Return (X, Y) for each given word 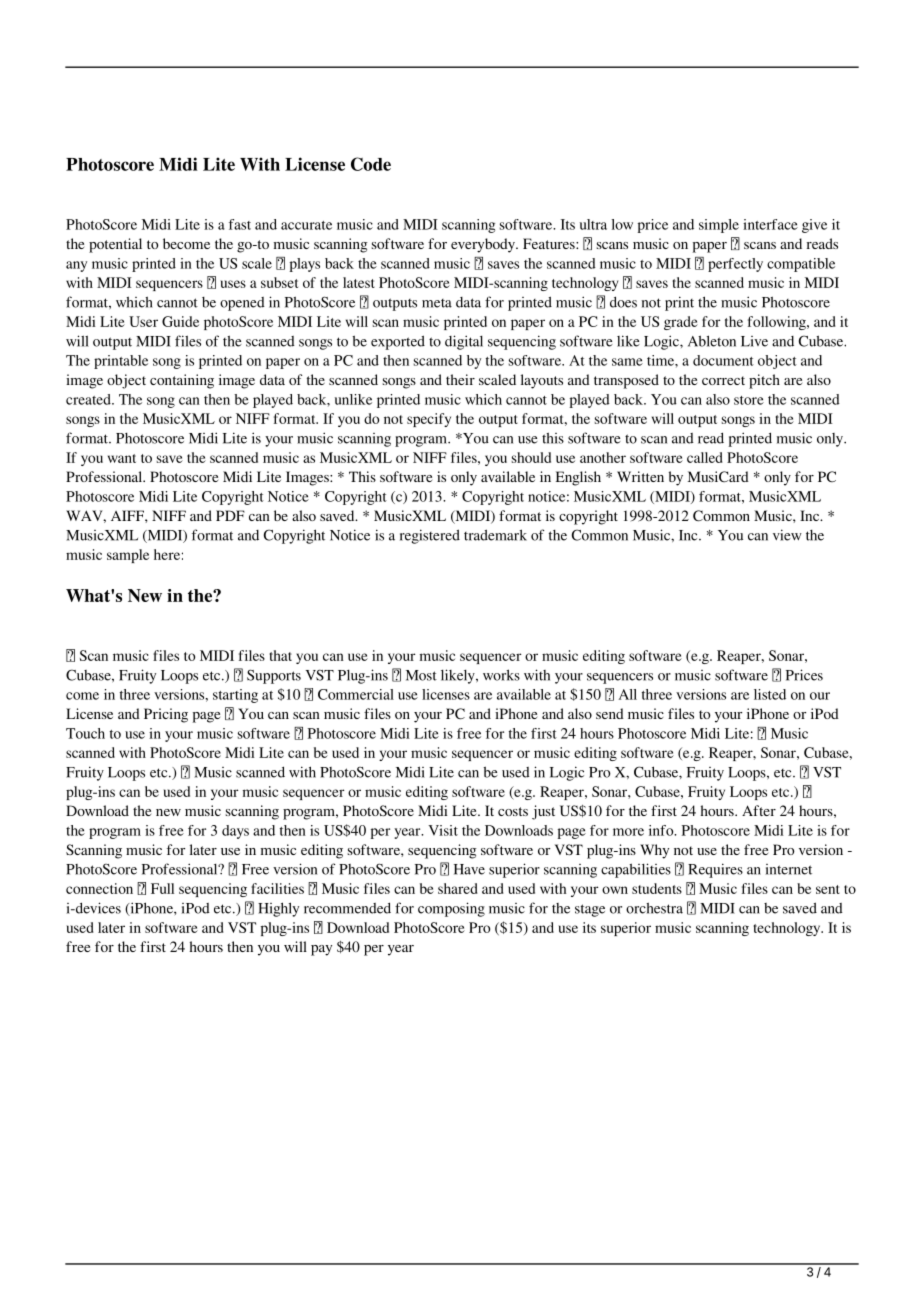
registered (430, 536)
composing (451, 909)
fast (240, 224)
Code (371, 164)
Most (421, 675)
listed (770, 694)
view (787, 535)
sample (128, 556)
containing (182, 381)
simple (719, 226)
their (460, 379)
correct (723, 380)
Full (162, 888)
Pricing (166, 715)
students (657, 888)
